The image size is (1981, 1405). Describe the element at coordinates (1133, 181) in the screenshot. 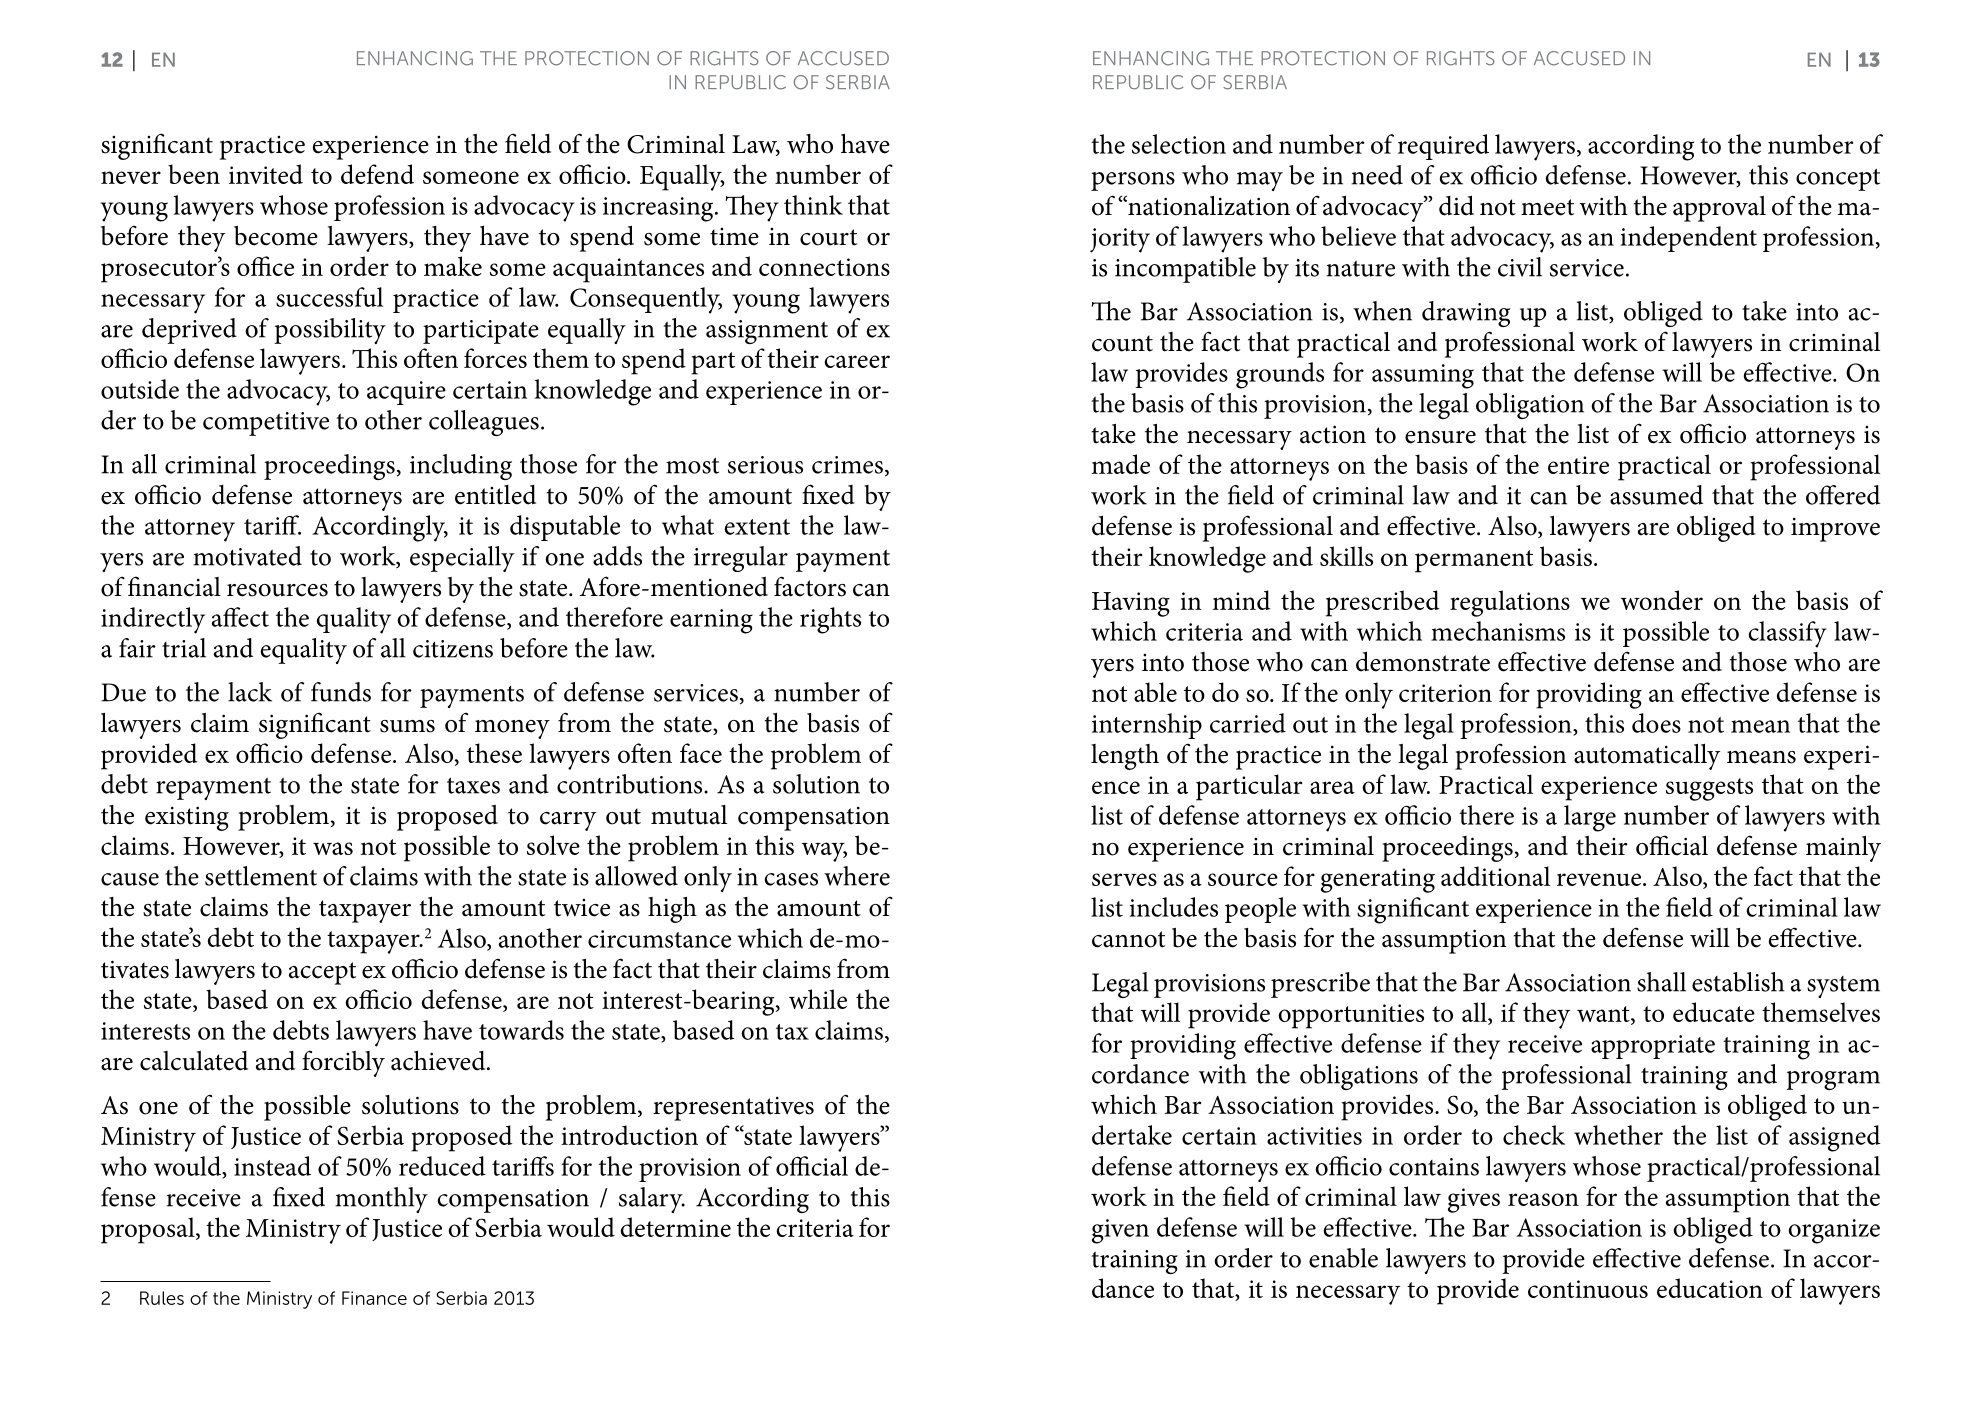

I see `persons` at that location.
